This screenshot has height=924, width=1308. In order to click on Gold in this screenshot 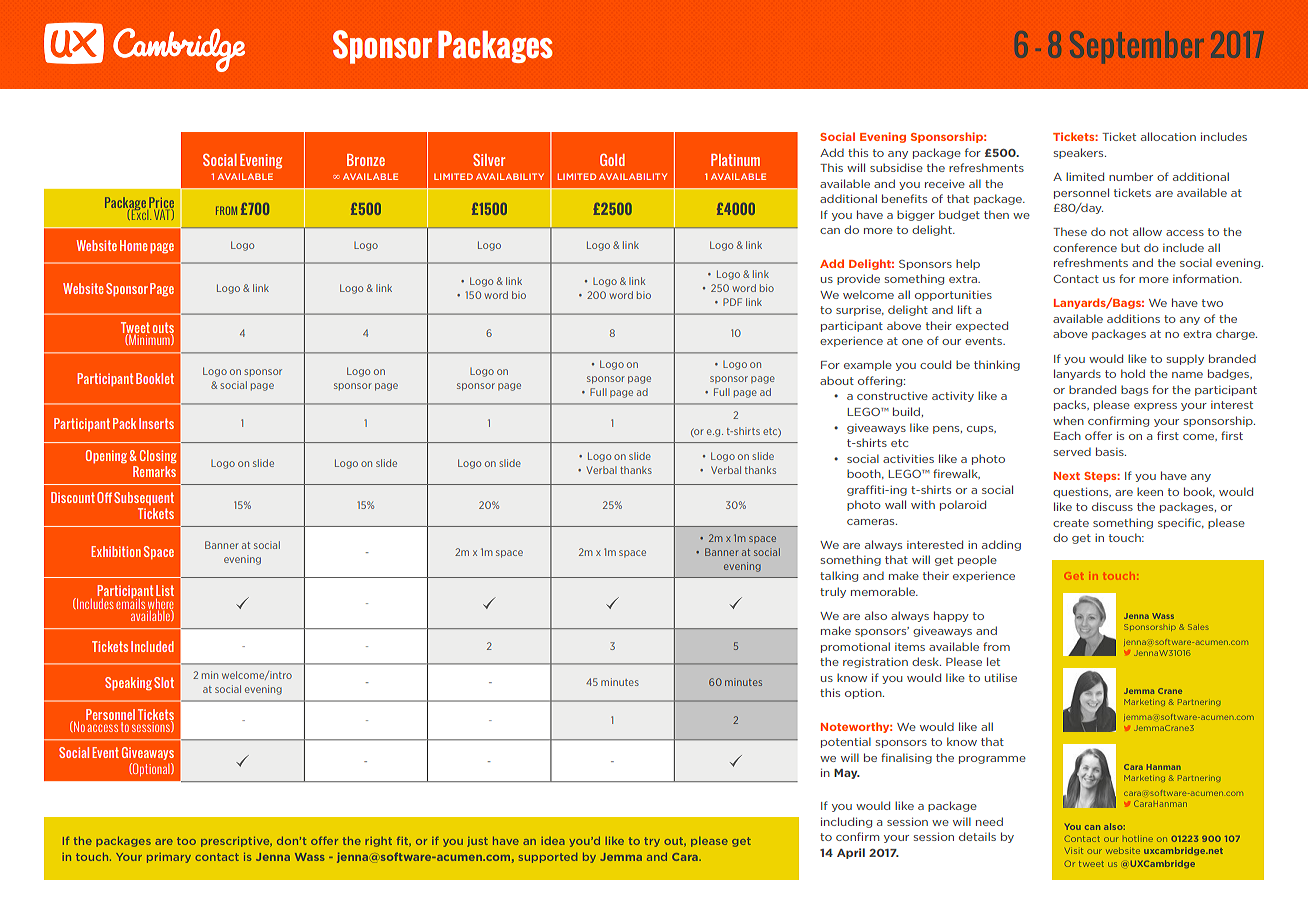, I will do `click(612, 160)`.
